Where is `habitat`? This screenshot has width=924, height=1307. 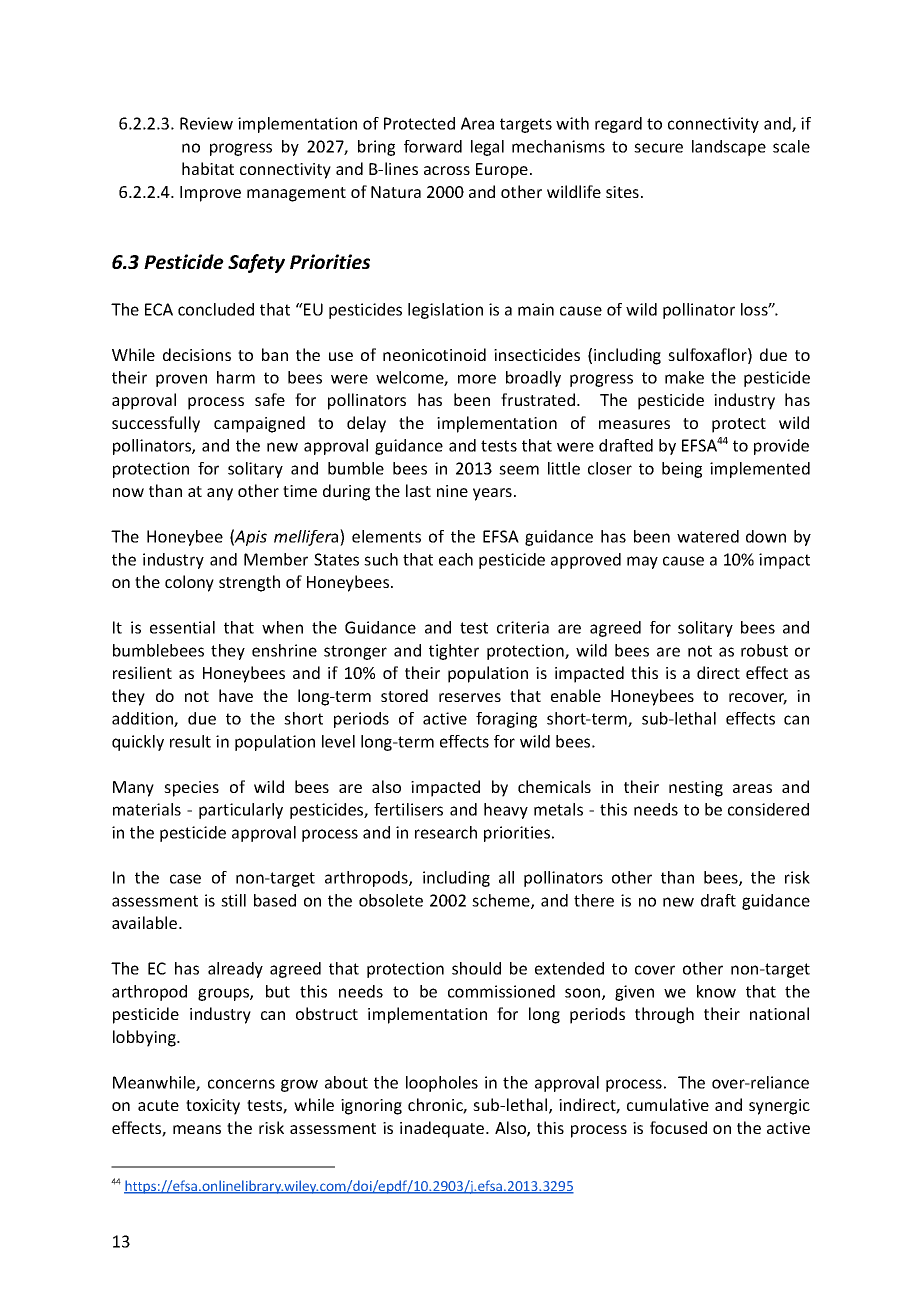
habitat is located at coordinates (208, 168).
